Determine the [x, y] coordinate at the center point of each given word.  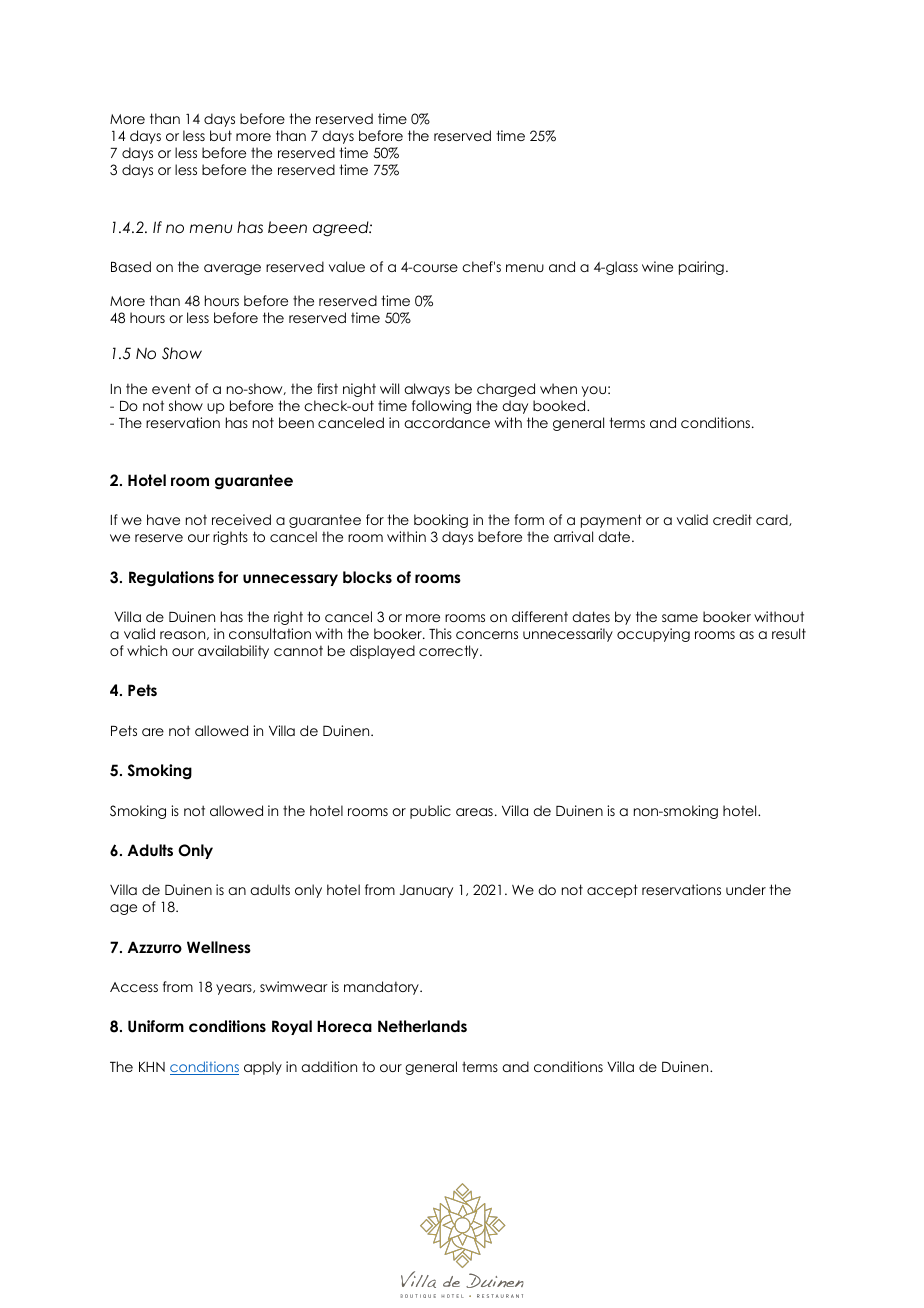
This [440, 633]
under [746, 889]
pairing [701, 268]
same [680, 618]
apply [263, 1068]
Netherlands [422, 1026]
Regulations [171, 579]
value [347, 266]
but [221, 135]
